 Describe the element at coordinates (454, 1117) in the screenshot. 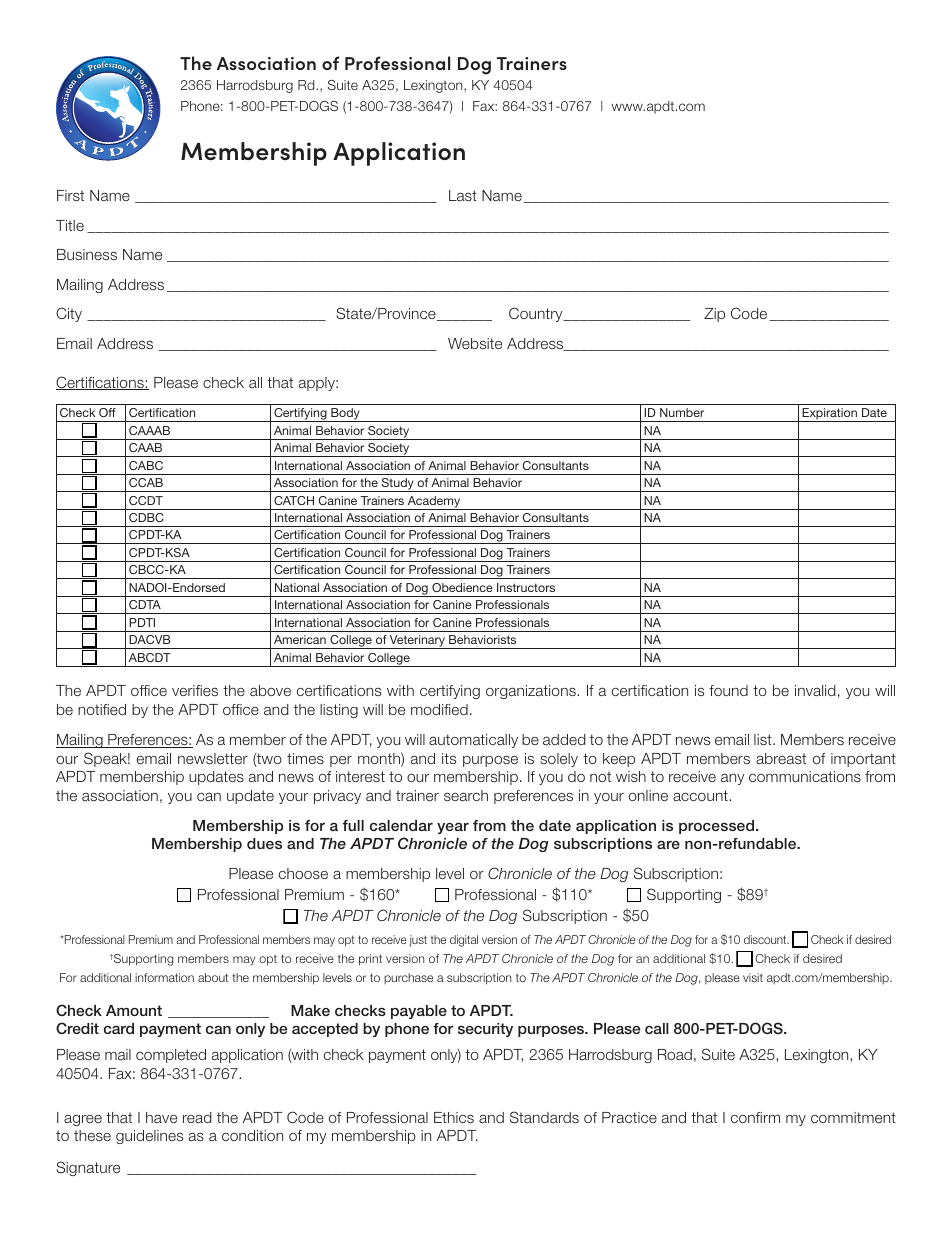

I see `Ethics` at that location.
